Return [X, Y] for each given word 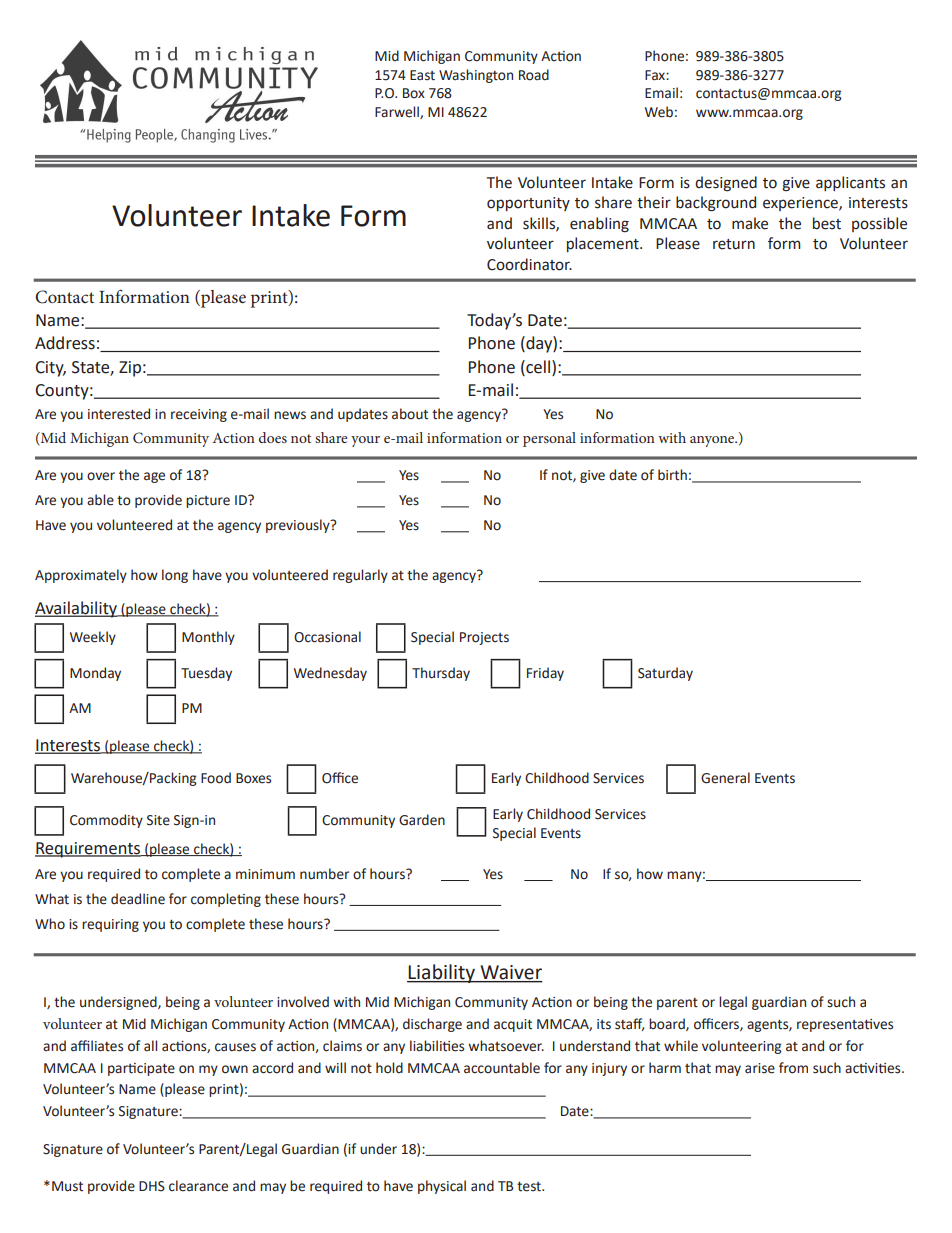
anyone [713, 441]
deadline [138, 899]
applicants [850, 183]
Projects [484, 638]
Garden [422, 820]
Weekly [93, 638]
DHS [152, 1186]
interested [119, 414]
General [725, 778]
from [793, 1068]
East [422, 75]
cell [538, 367]
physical [442, 1187]
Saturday [665, 674]
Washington [476, 76]
